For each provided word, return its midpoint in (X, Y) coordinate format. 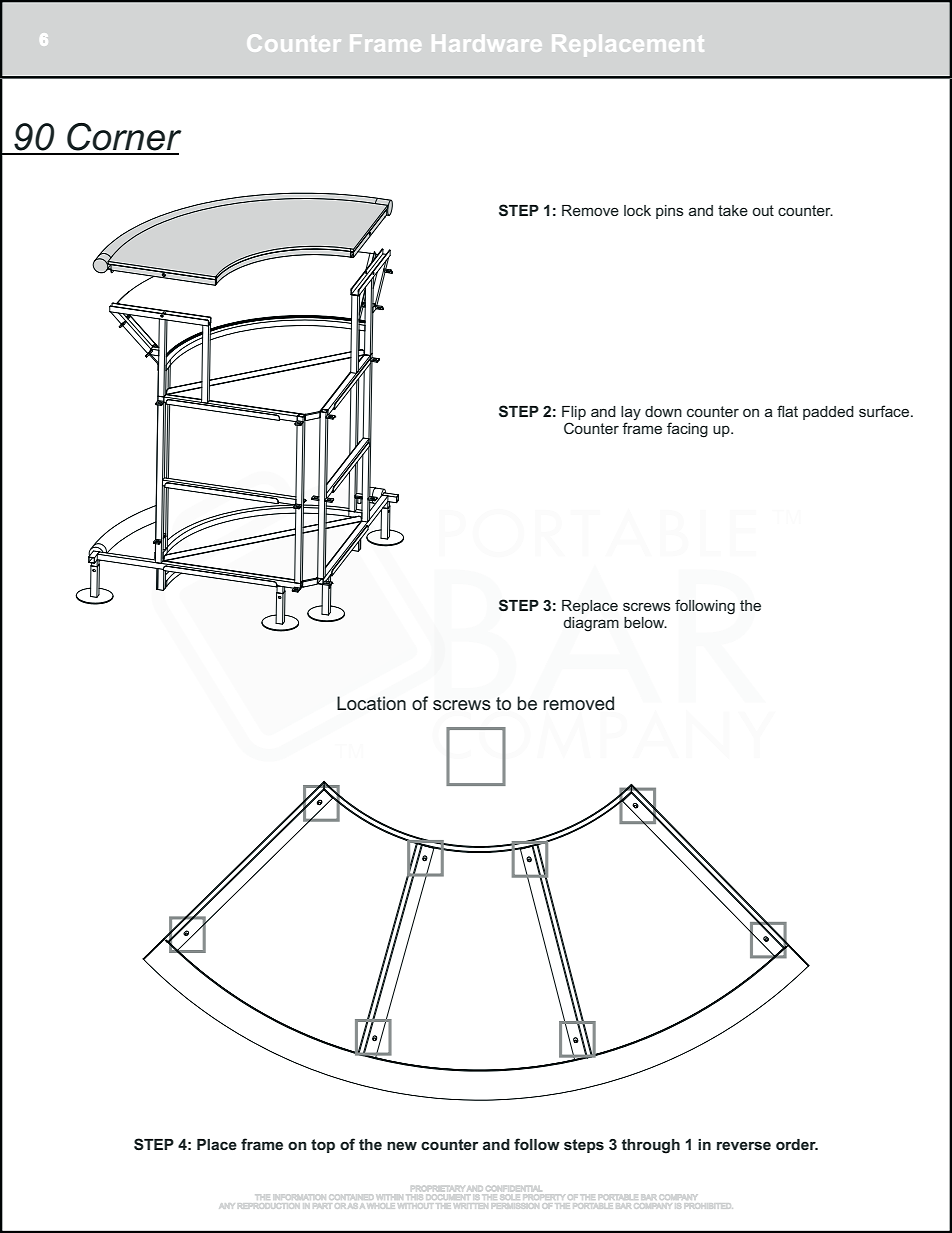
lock (637, 210)
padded (828, 413)
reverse (744, 1145)
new (402, 1145)
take (733, 210)
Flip (574, 413)
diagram (591, 624)
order (797, 1144)
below (645, 622)
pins (670, 212)
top (323, 1146)
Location (371, 703)
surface (885, 411)
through (651, 1146)
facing (687, 430)
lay (631, 413)
